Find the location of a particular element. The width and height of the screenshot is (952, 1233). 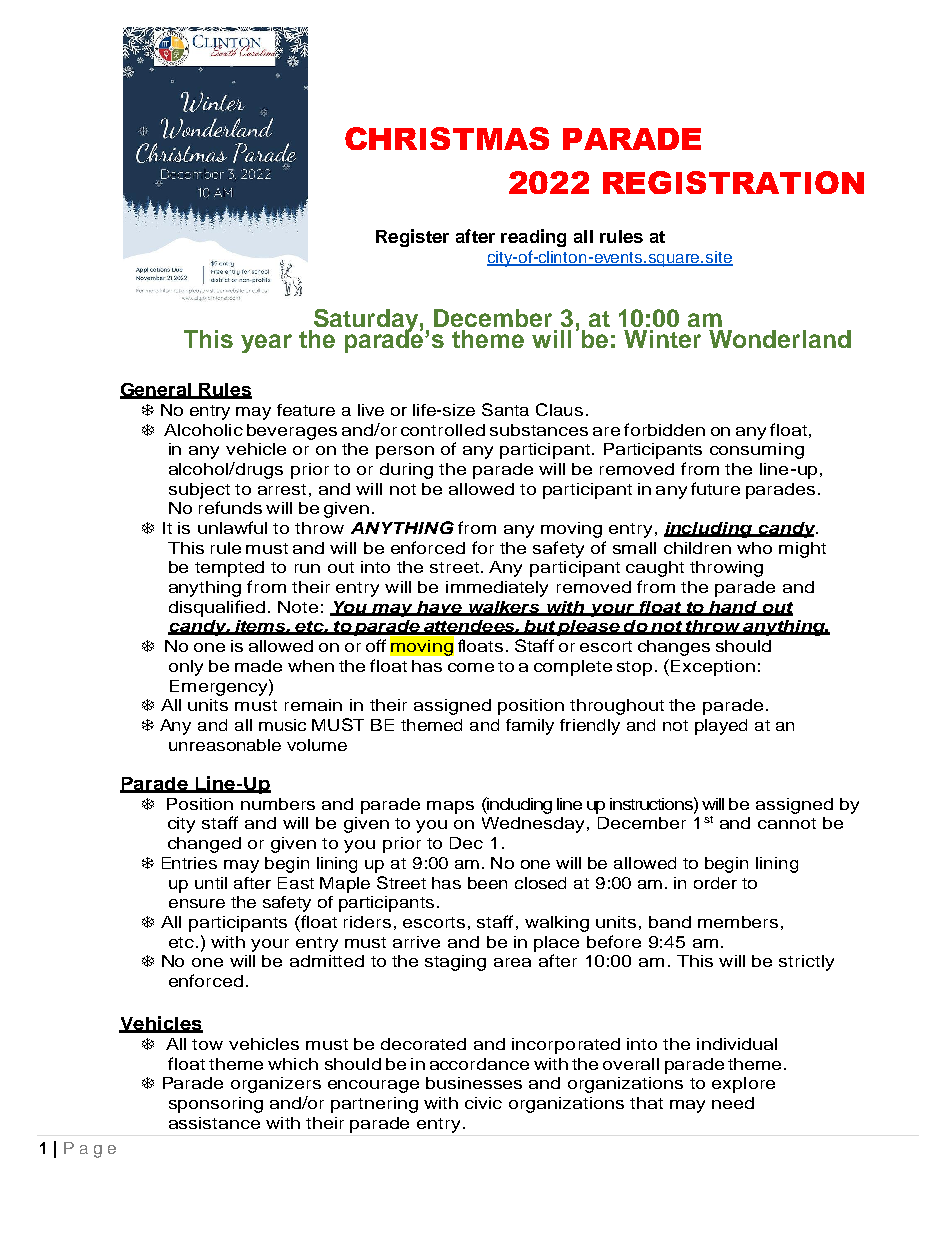

civic is located at coordinates (483, 1103).
